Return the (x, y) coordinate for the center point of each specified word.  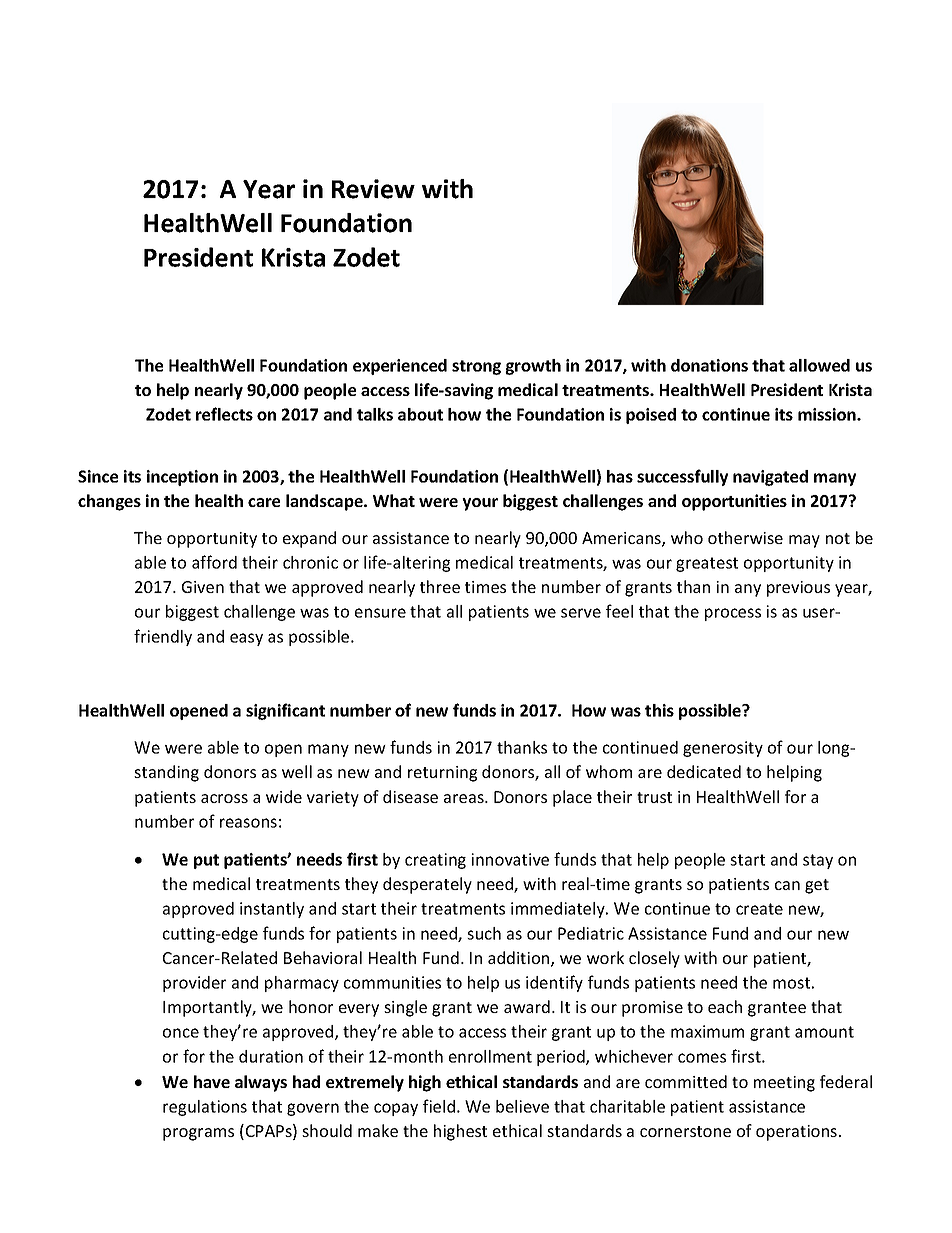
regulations (205, 1108)
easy (246, 639)
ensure (380, 613)
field (439, 1106)
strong (476, 367)
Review (373, 189)
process (733, 614)
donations (709, 365)
